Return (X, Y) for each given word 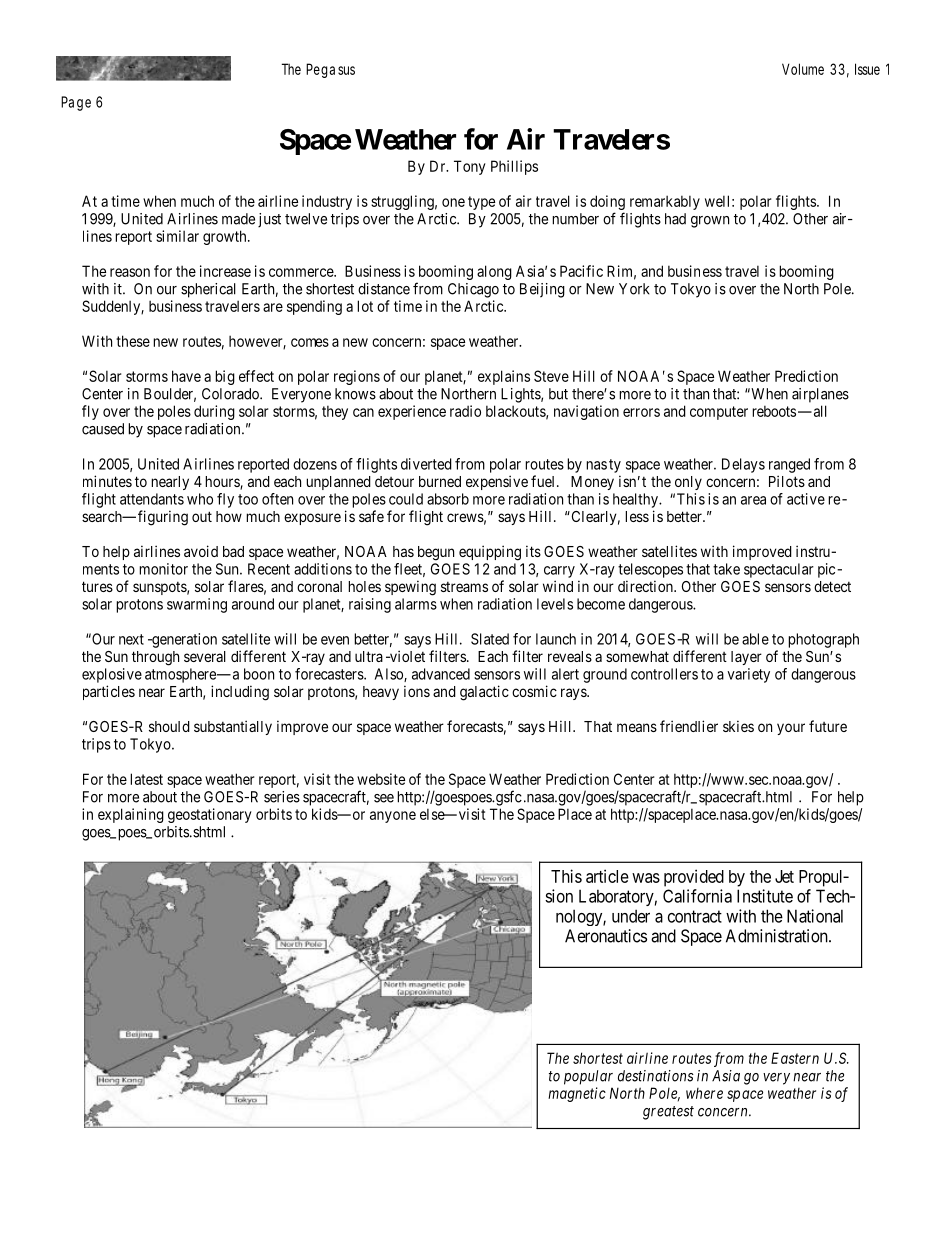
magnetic (577, 1094)
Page (76, 103)
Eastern (795, 1058)
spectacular (779, 570)
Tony (470, 167)
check (360, 1057)
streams (464, 587)
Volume (803, 69)
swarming (197, 605)
